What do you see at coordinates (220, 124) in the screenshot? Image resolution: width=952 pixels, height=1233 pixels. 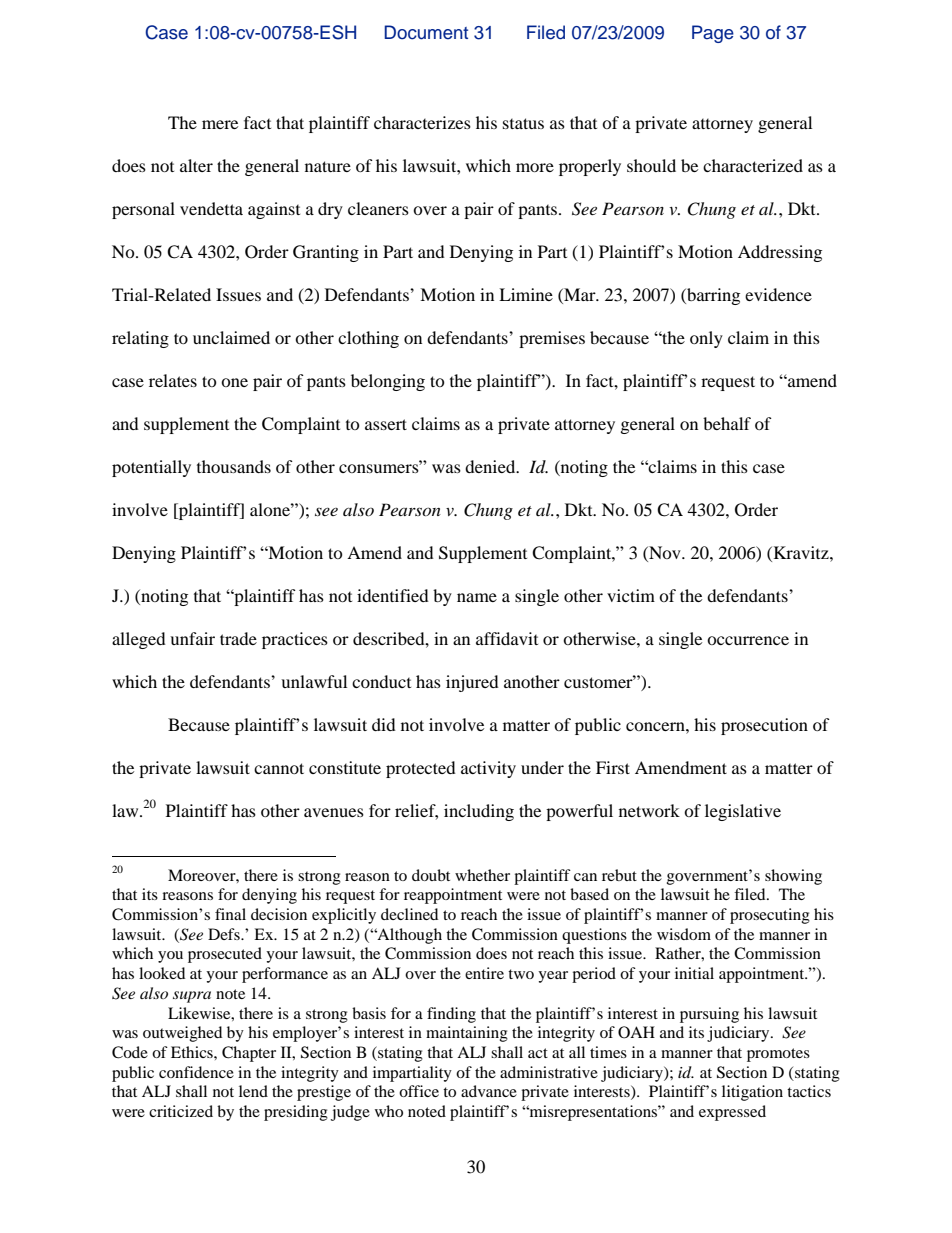 I see `mere` at bounding box center [220, 124].
